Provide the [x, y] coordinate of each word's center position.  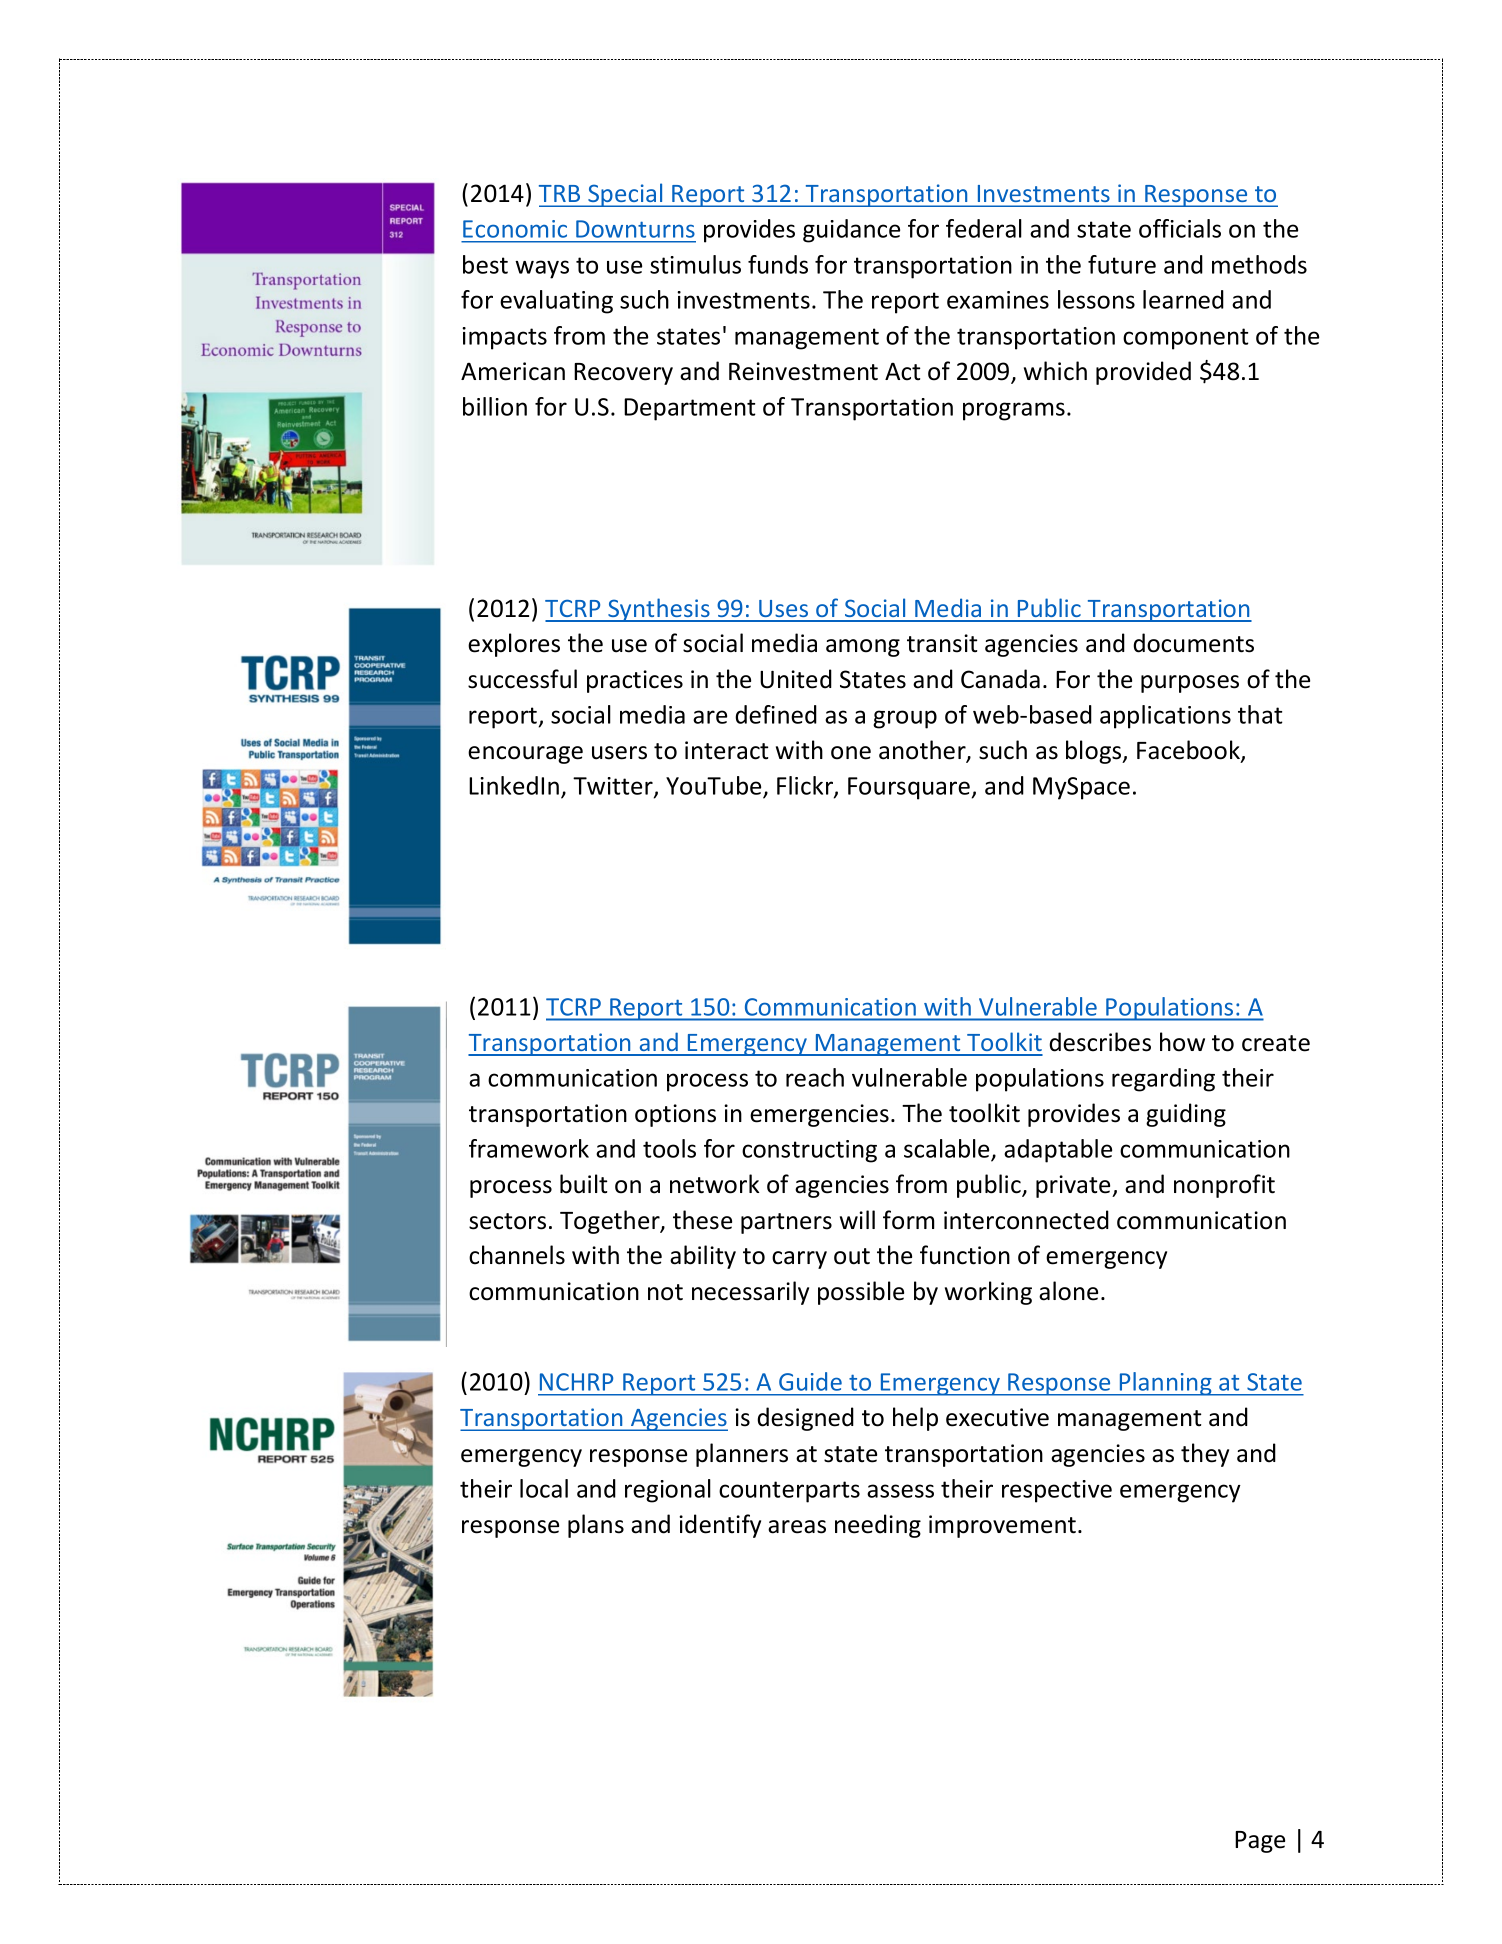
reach [815, 1077]
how [1182, 1042]
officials [1180, 228]
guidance [851, 231]
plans [596, 1526]
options [675, 1115]
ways [542, 269]
